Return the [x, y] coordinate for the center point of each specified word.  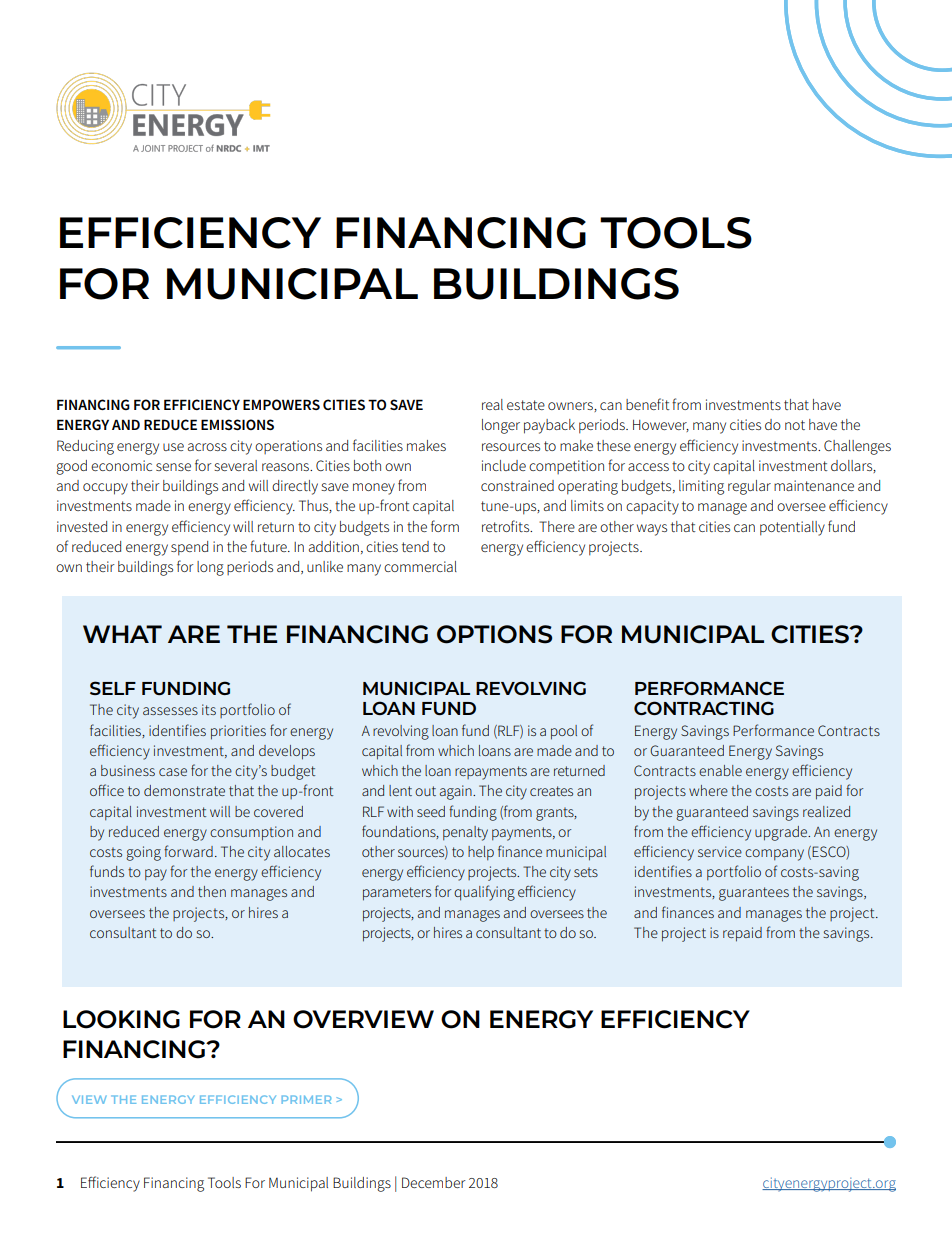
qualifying [484, 893]
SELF [113, 688]
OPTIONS [494, 634]
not [795, 425]
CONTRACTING [704, 708]
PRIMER [306, 1099]
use [173, 447]
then [212, 891]
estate [526, 405]
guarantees [754, 894]
